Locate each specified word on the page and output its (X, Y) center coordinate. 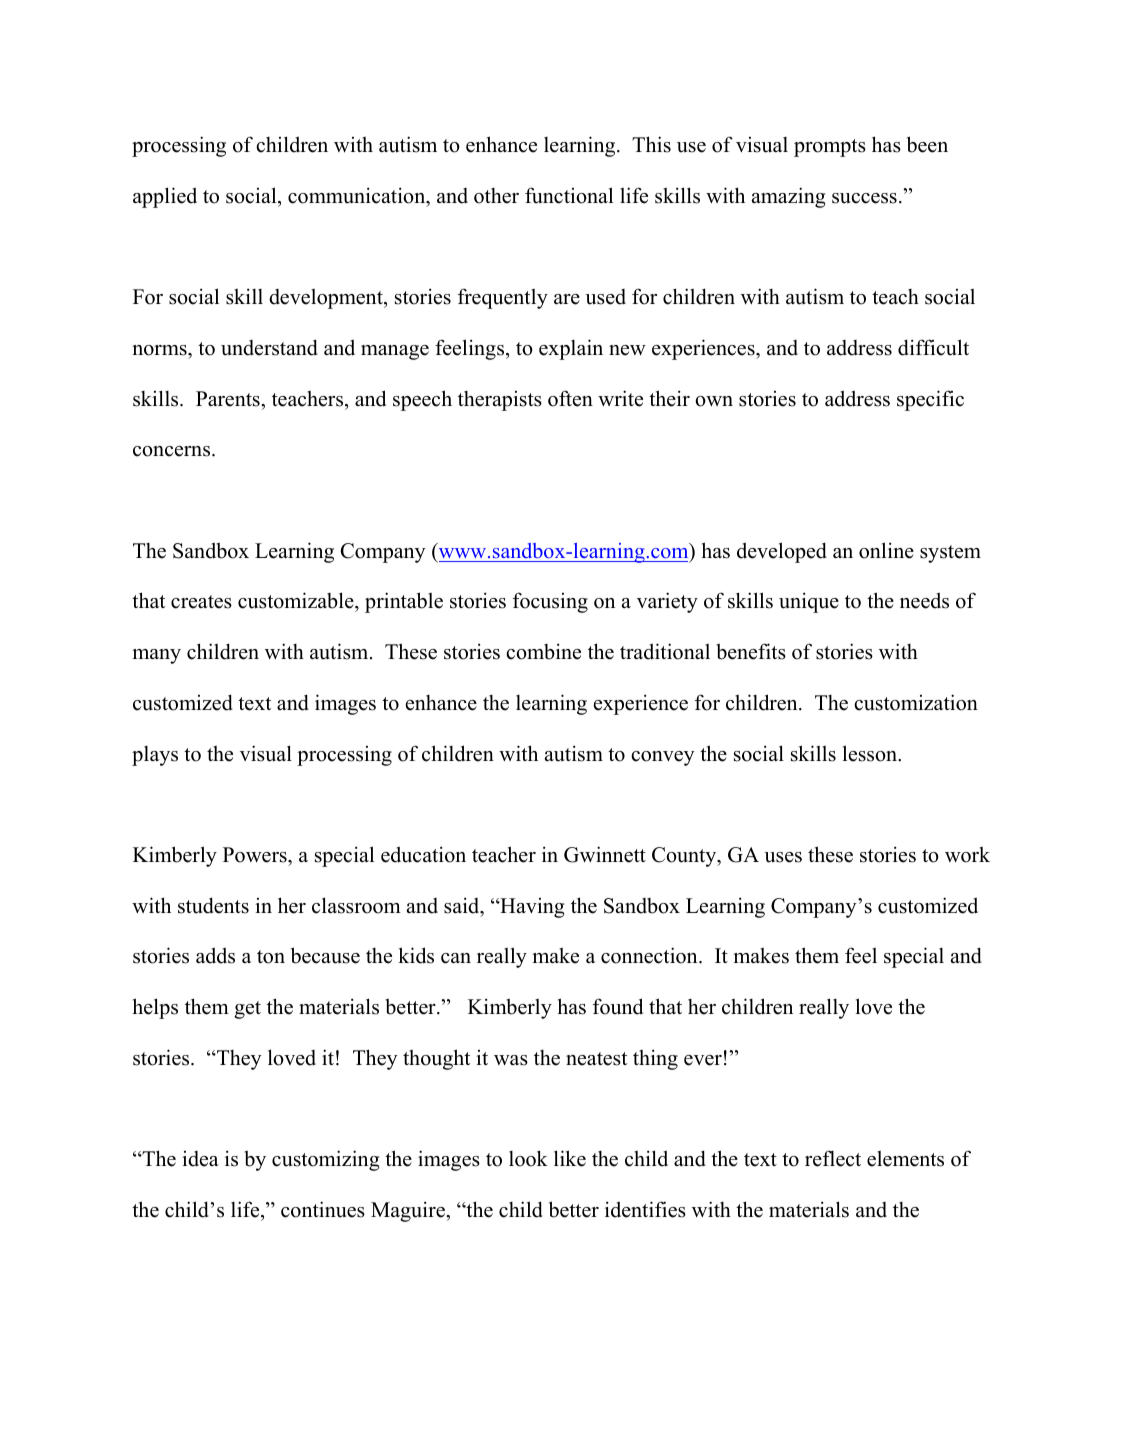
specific (930, 400)
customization (916, 702)
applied (165, 197)
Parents (229, 399)
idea (200, 1159)
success (864, 198)
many (156, 656)
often (570, 398)
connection (650, 955)
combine (543, 651)
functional (569, 195)
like (570, 1158)
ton (271, 957)
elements (905, 1159)
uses (783, 857)
